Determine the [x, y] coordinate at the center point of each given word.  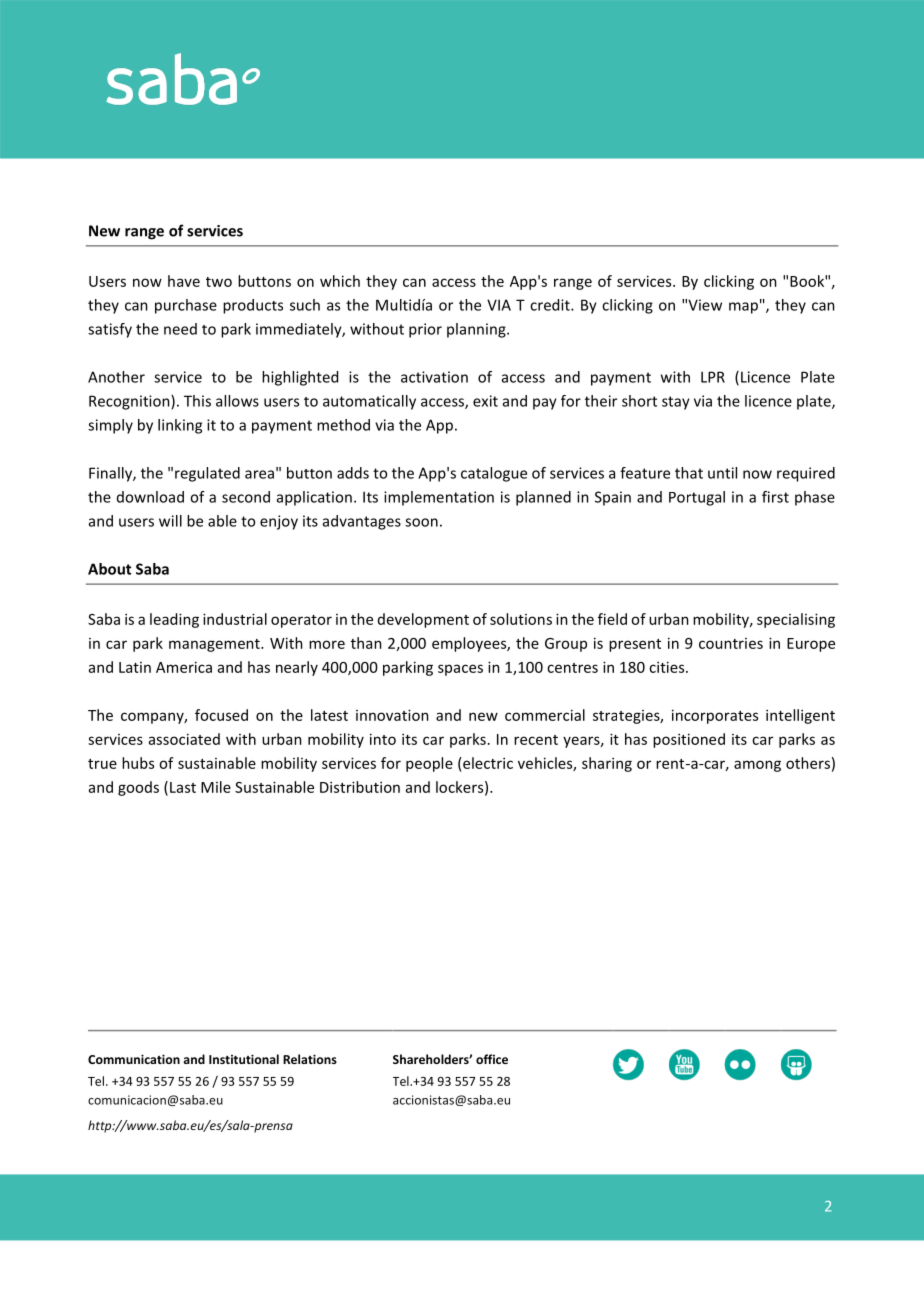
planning [477, 330]
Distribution [360, 787]
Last [183, 787]
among [757, 766]
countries [731, 643]
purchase [186, 306]
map [743, 308]
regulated [207, 474]
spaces [460, 670]
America [184, 667]
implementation [439, 498]
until [722, 473]
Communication [134, 1059]
